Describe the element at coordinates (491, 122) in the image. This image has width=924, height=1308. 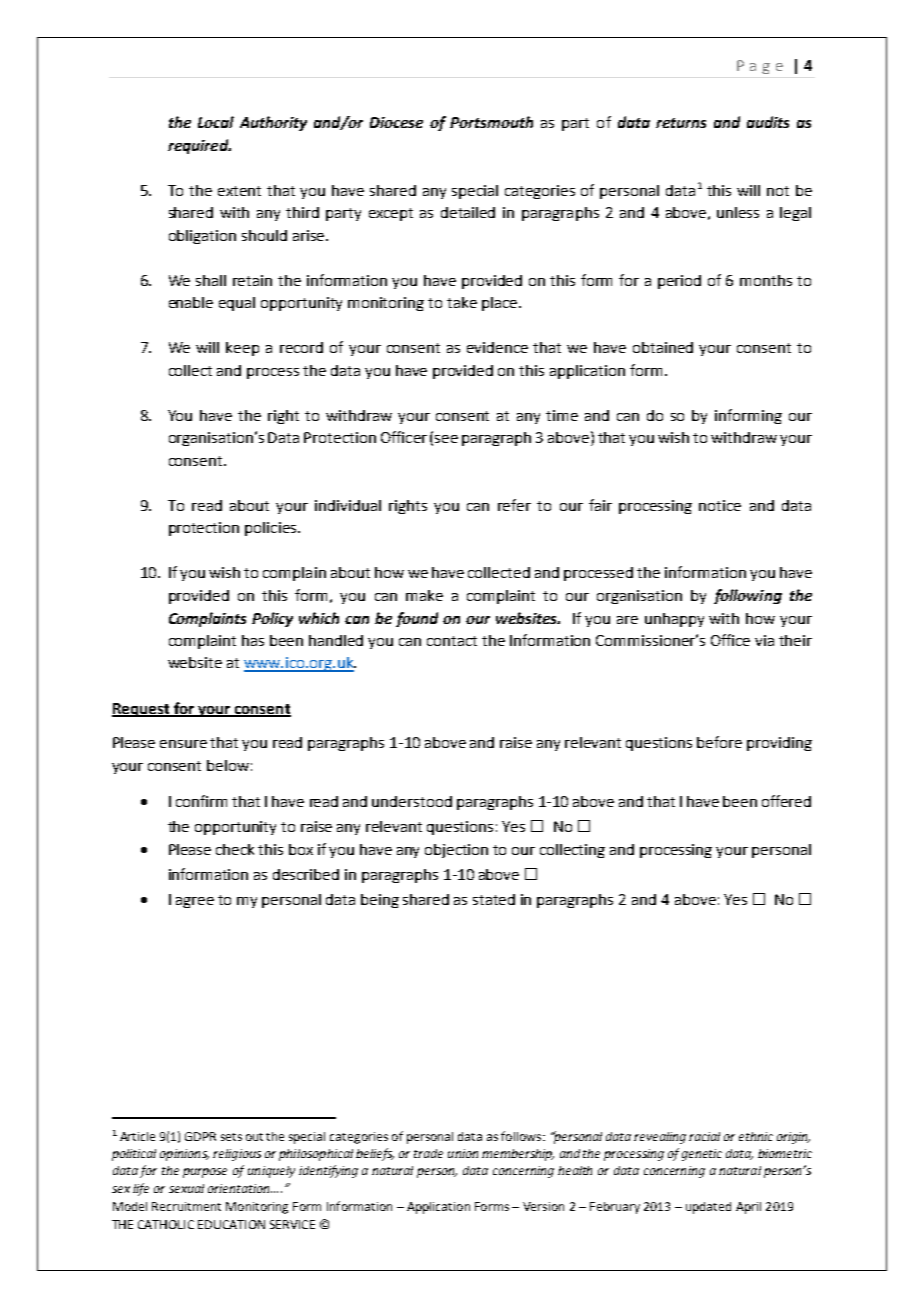
I see `Portsmouth` at that location.
